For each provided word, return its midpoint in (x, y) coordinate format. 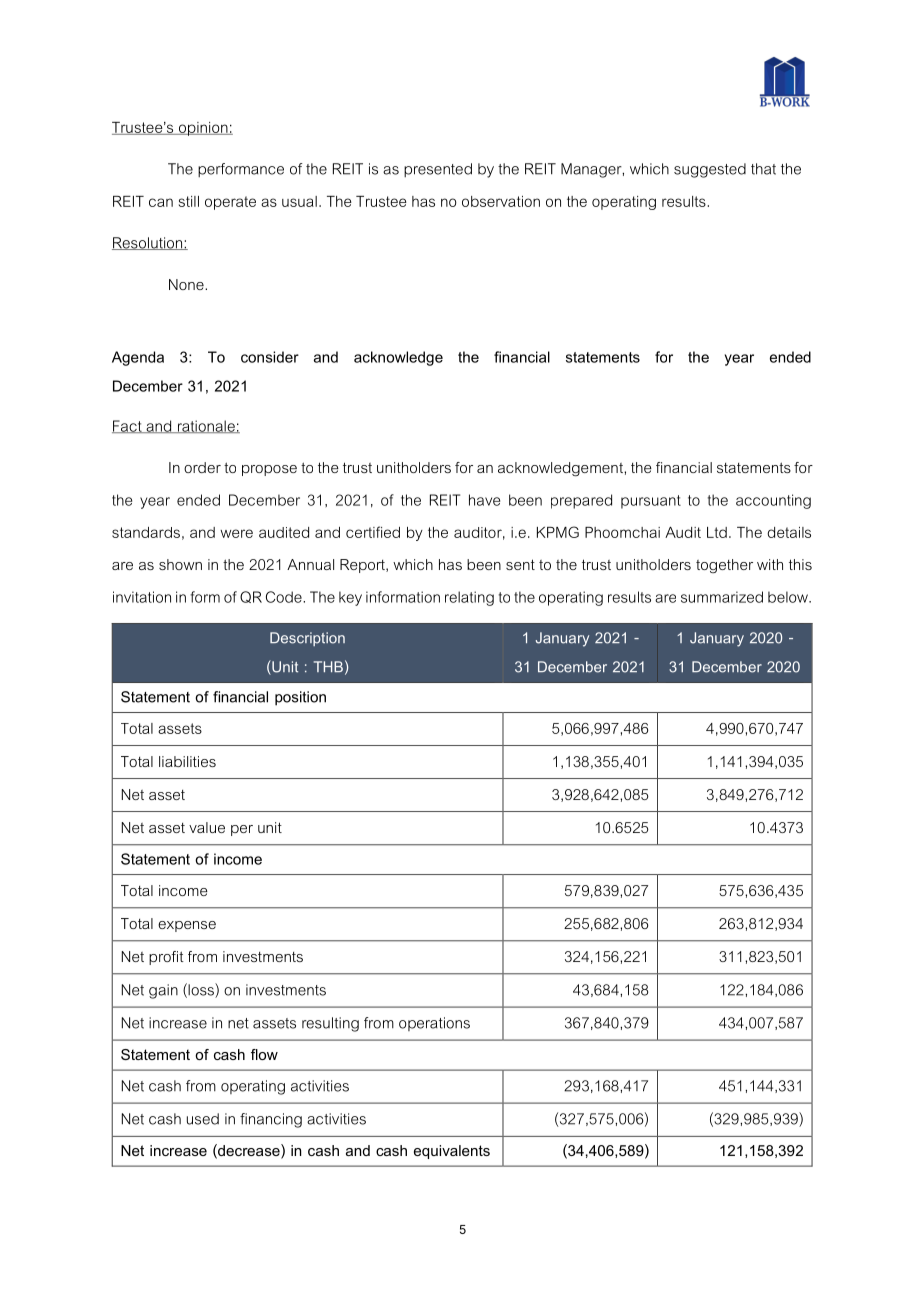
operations (434, 1024)
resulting (330, 1024)
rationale (206, 426)
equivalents (452, 1152)
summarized (722, 597)
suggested (710, 170)
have (484, 500)
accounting (773, 501)
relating (469, 598)
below (789, 597)
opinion (203, 129)
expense (187, 926)
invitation (142, 597)
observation (501, 201)
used (203, 1119)
